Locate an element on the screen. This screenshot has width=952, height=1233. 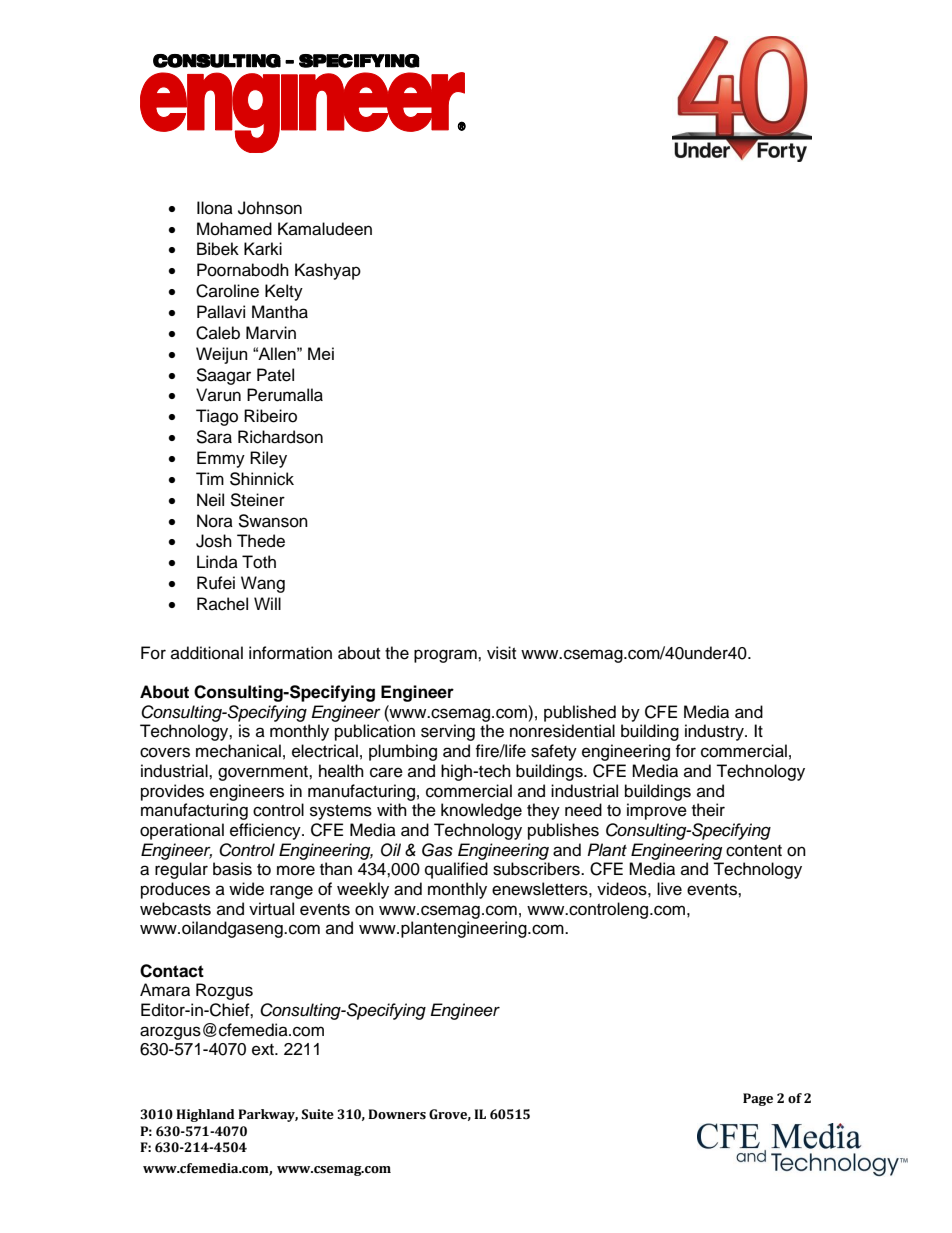
Kashyap is located at coordinates (328, 271).
